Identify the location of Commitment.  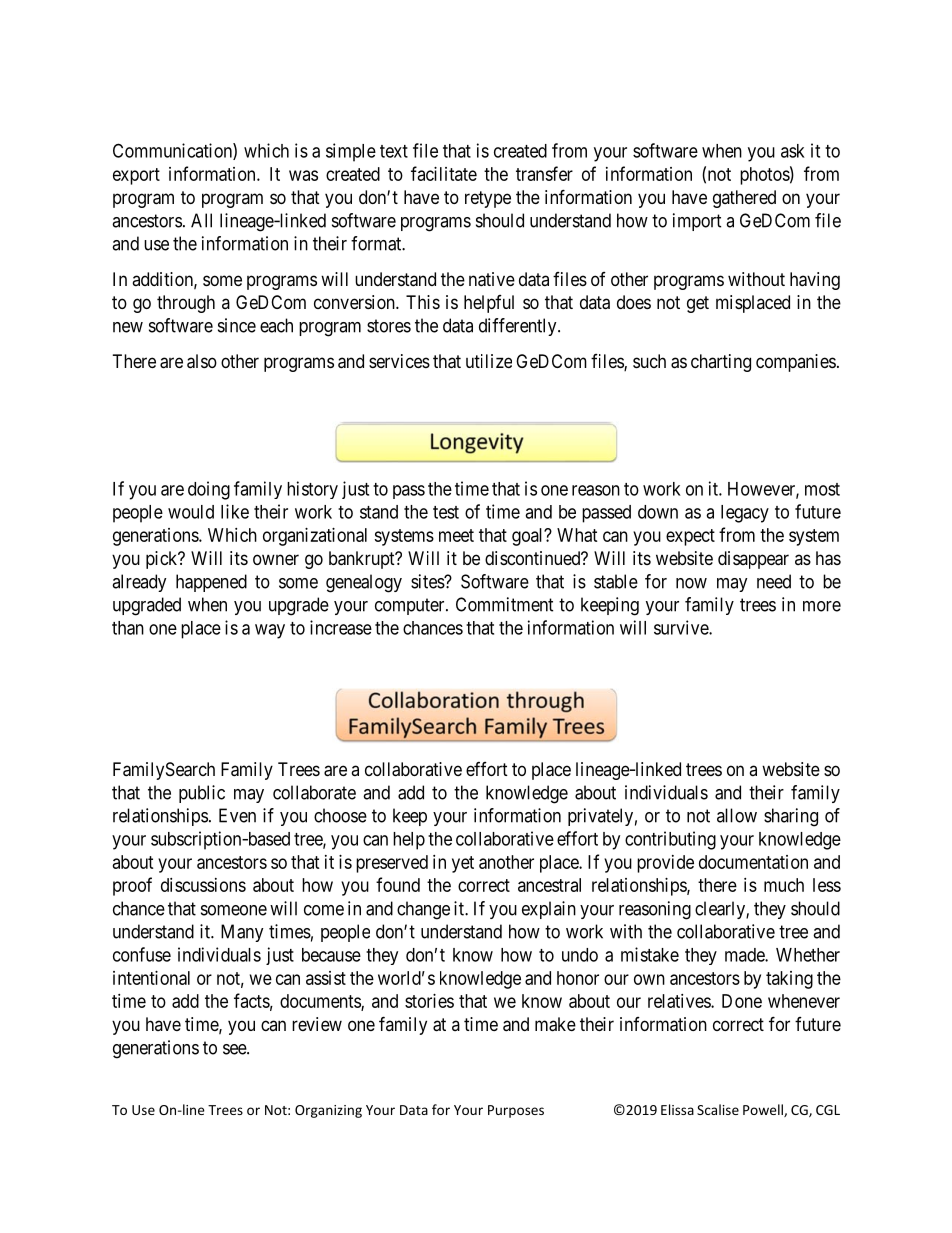
(504, 604).
